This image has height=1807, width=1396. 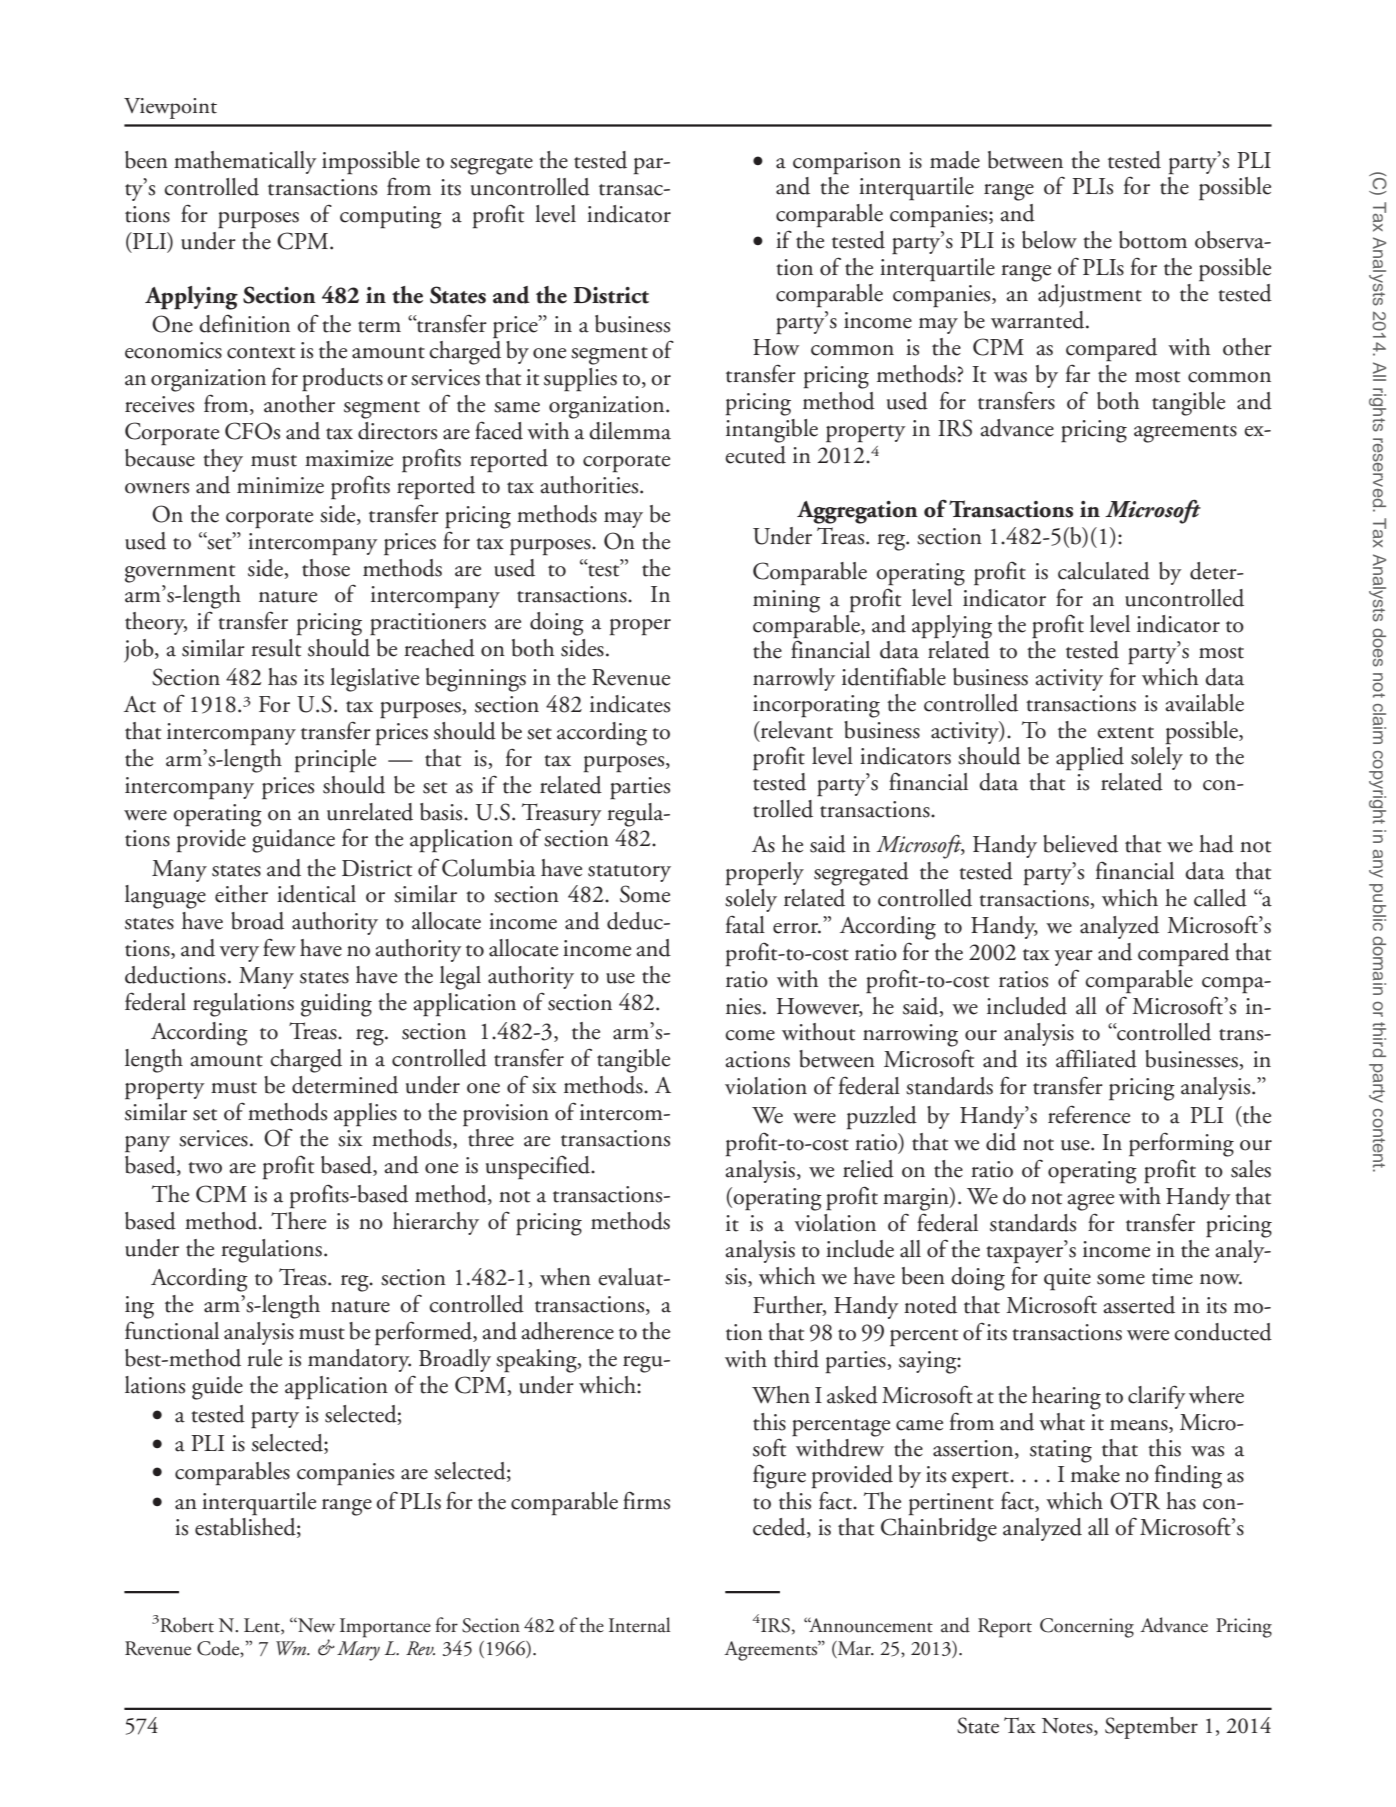 What do you see at coordinates (639, 1625) in the image?
I see `Internal` at bounding box center [639, 1625].
